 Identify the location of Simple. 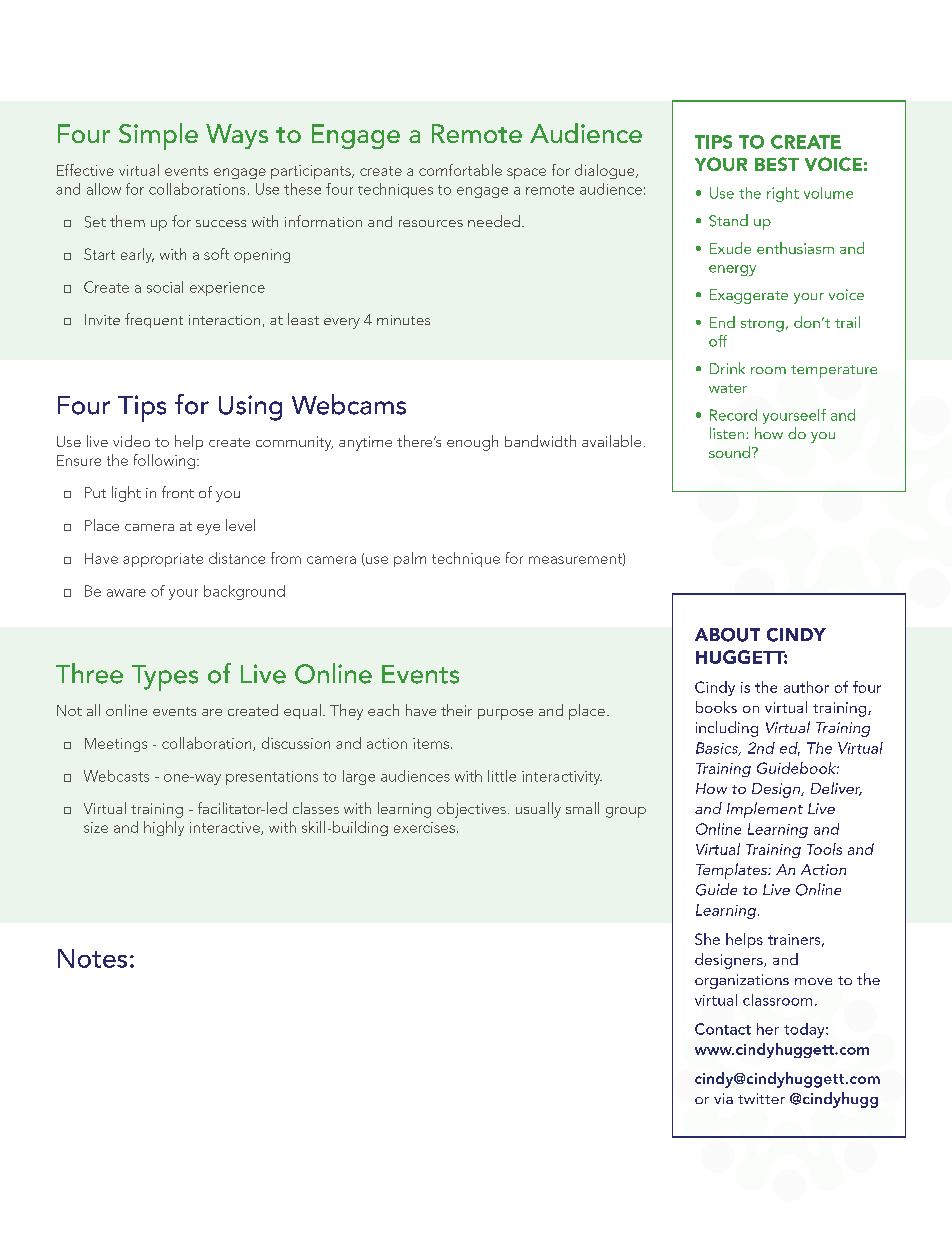
(158, 136).
